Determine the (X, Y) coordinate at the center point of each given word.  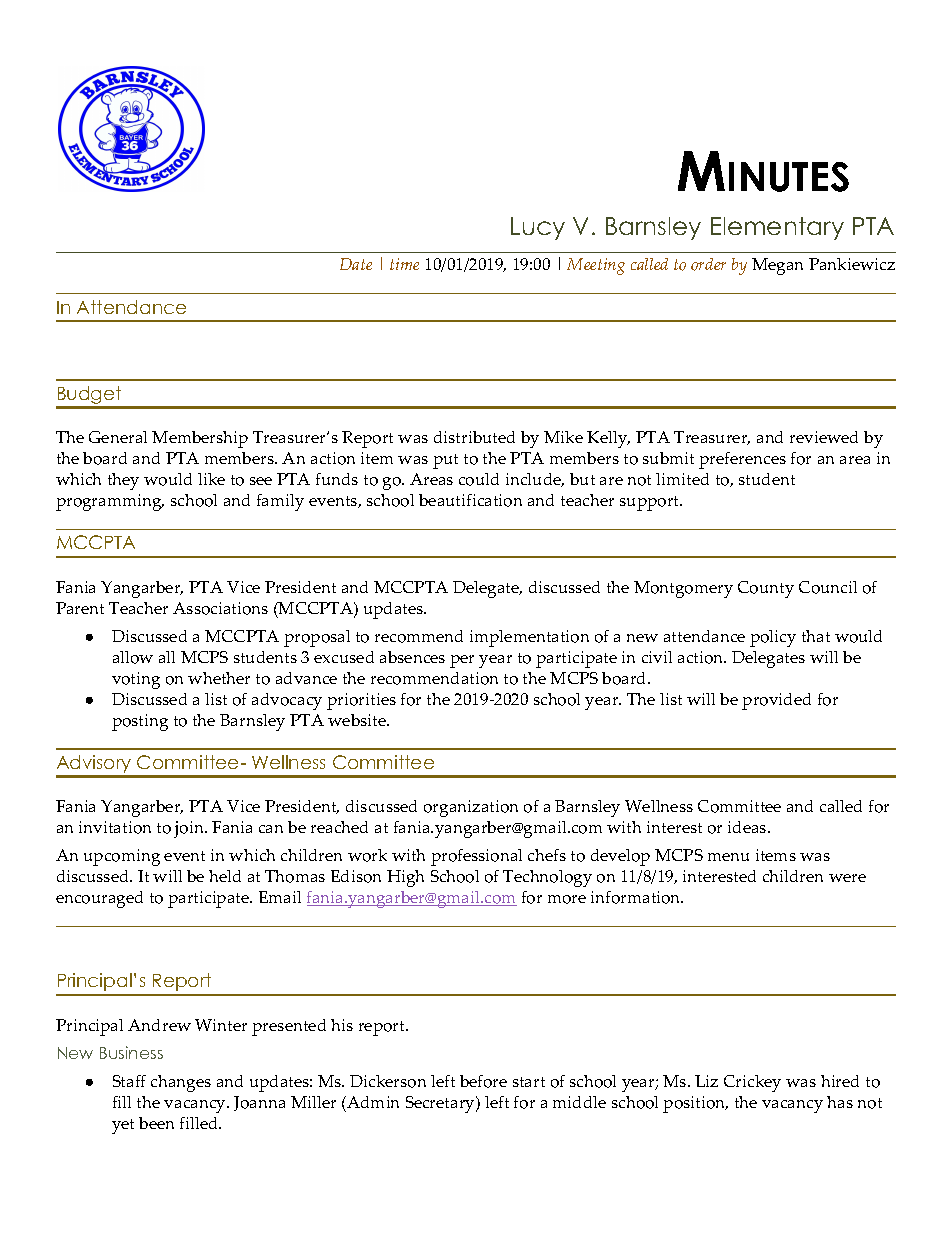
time (404, 264)
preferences (742, 460)
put (445, 461)
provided (776, 701)
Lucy (538, 228)
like (211, 479)
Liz (706, 1081)
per (462, 661)
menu (728, 857)
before (483, 1081)
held (225, 876)
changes (181, 1083)
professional (476, 857)
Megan (777, 266)
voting (136, 680)
